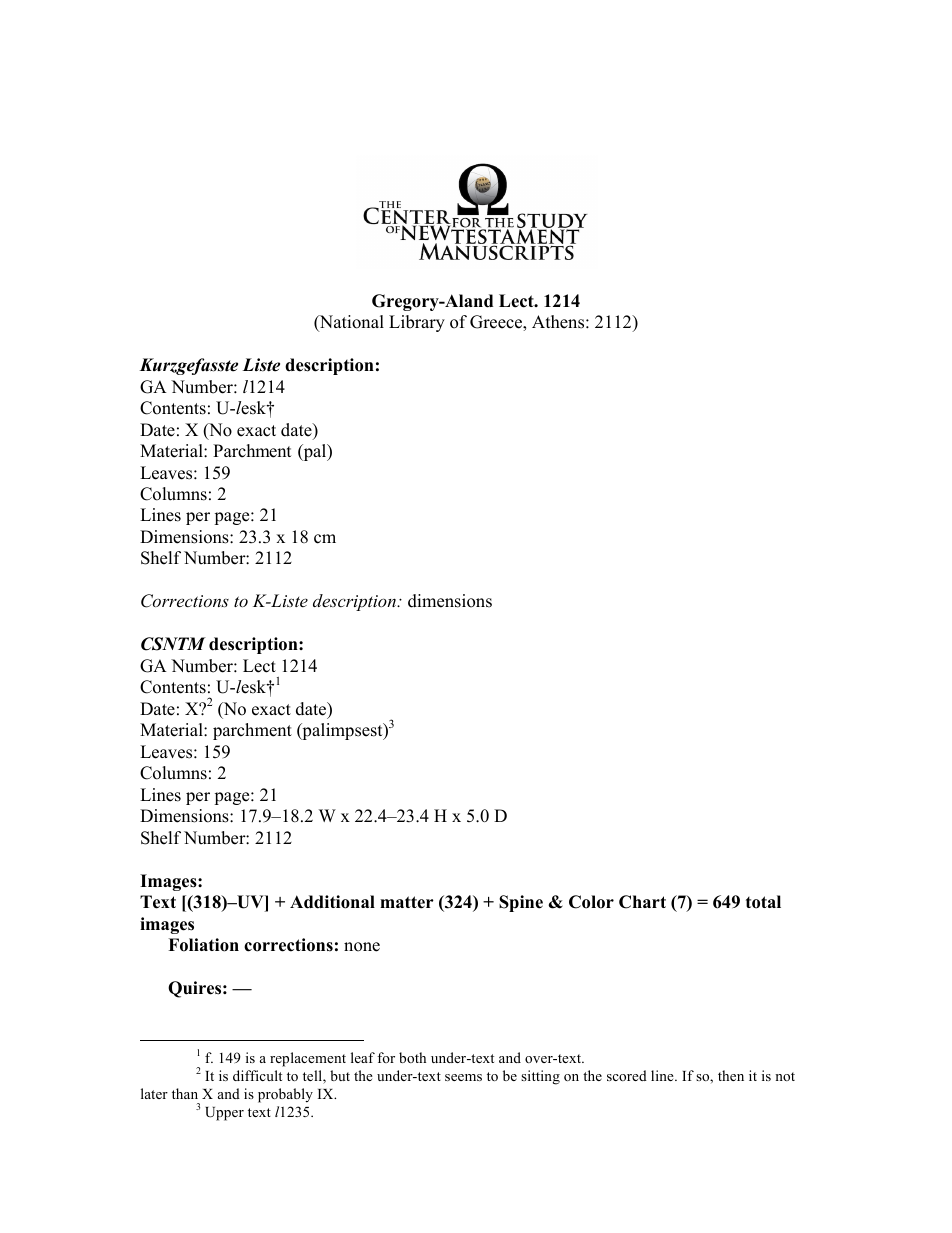 Image resolution: width=952 pixels, height=1233 pixels. Describe the element at coordinates (763, 902) in the image. I see `total` at that location.
